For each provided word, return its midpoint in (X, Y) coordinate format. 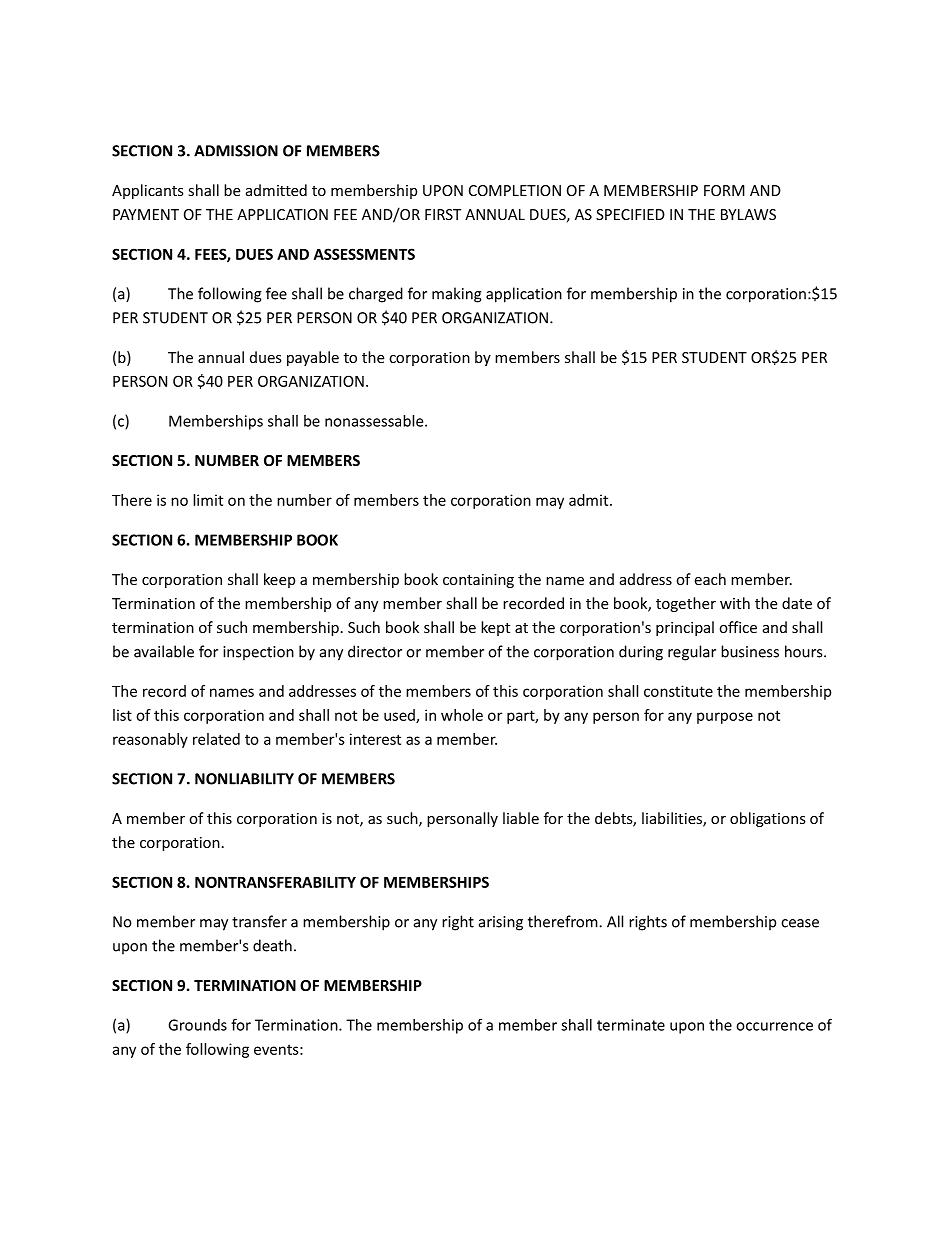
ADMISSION (236, 151)
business (750, 651)
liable (521, 818)
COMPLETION (515, 190)
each (710, 579)
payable (313, 358)
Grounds (197, 1025)
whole (462, 715)
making (457, 295)
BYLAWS (748, 214)
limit (208, 500)
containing (478, 581)
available (164, 651)
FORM (724, 190)
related (216, 739)
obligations (768, 819)
